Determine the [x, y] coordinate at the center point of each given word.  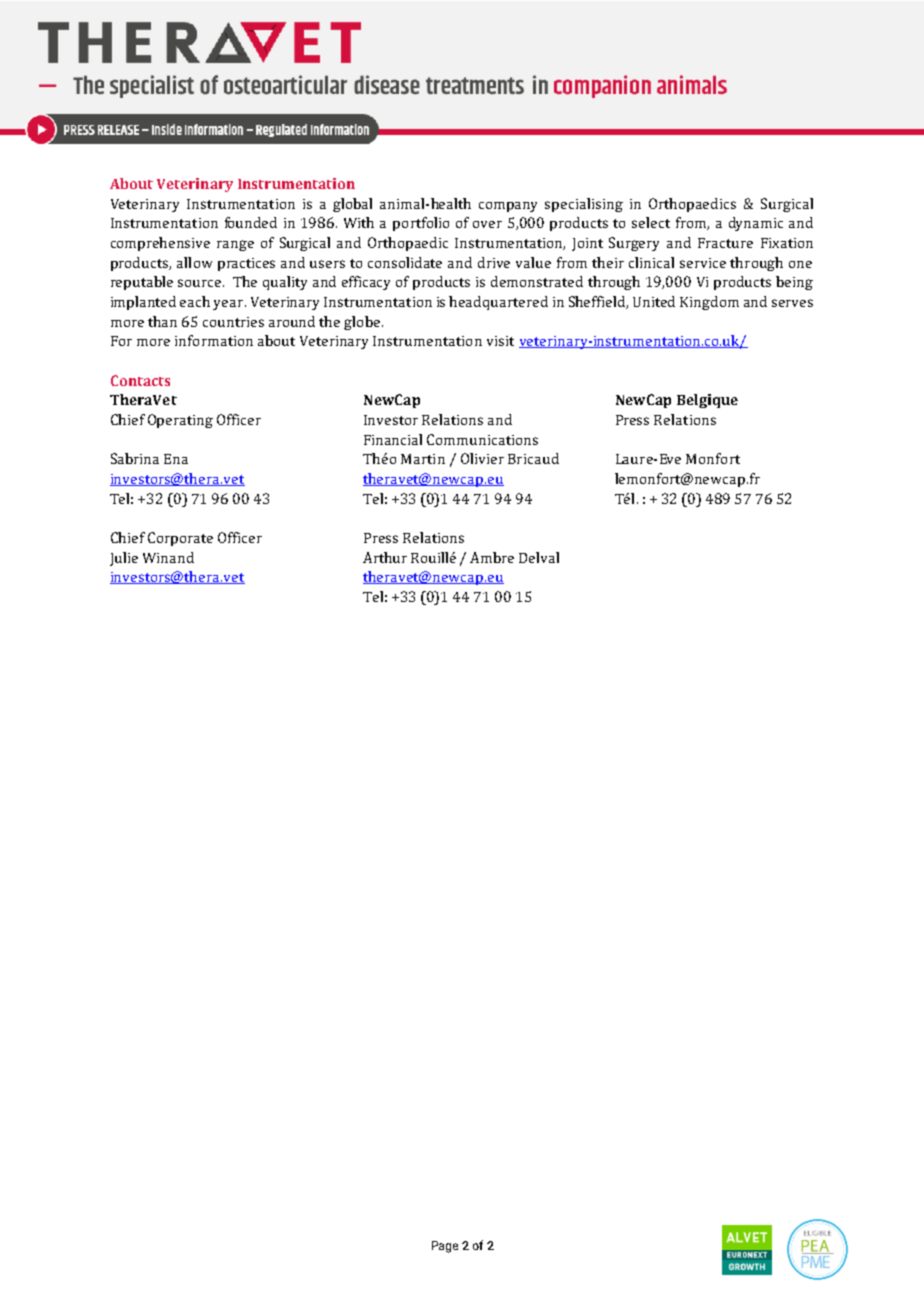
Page [445, 1247]
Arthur [385, 557]
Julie [124, 559]
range [235, 245]
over [487, 224]
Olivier [482, 458]
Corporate [180, 539]
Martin [423, 459]
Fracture [725, 243]
